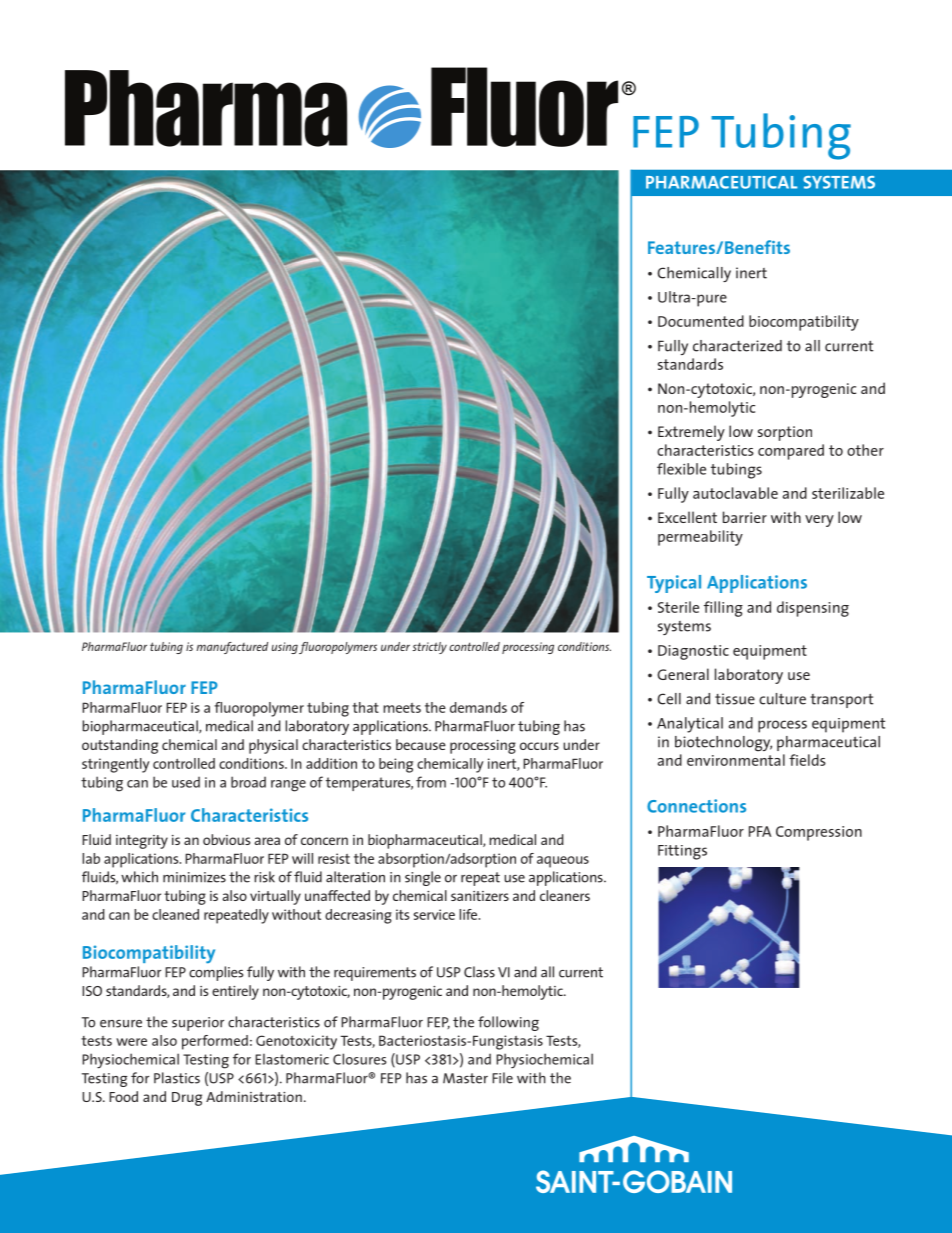 This document has height=1233, width=952. What do you see at coordinates (429, 648) in the document?
I see `strictly` at bounding box center [429, 648].
